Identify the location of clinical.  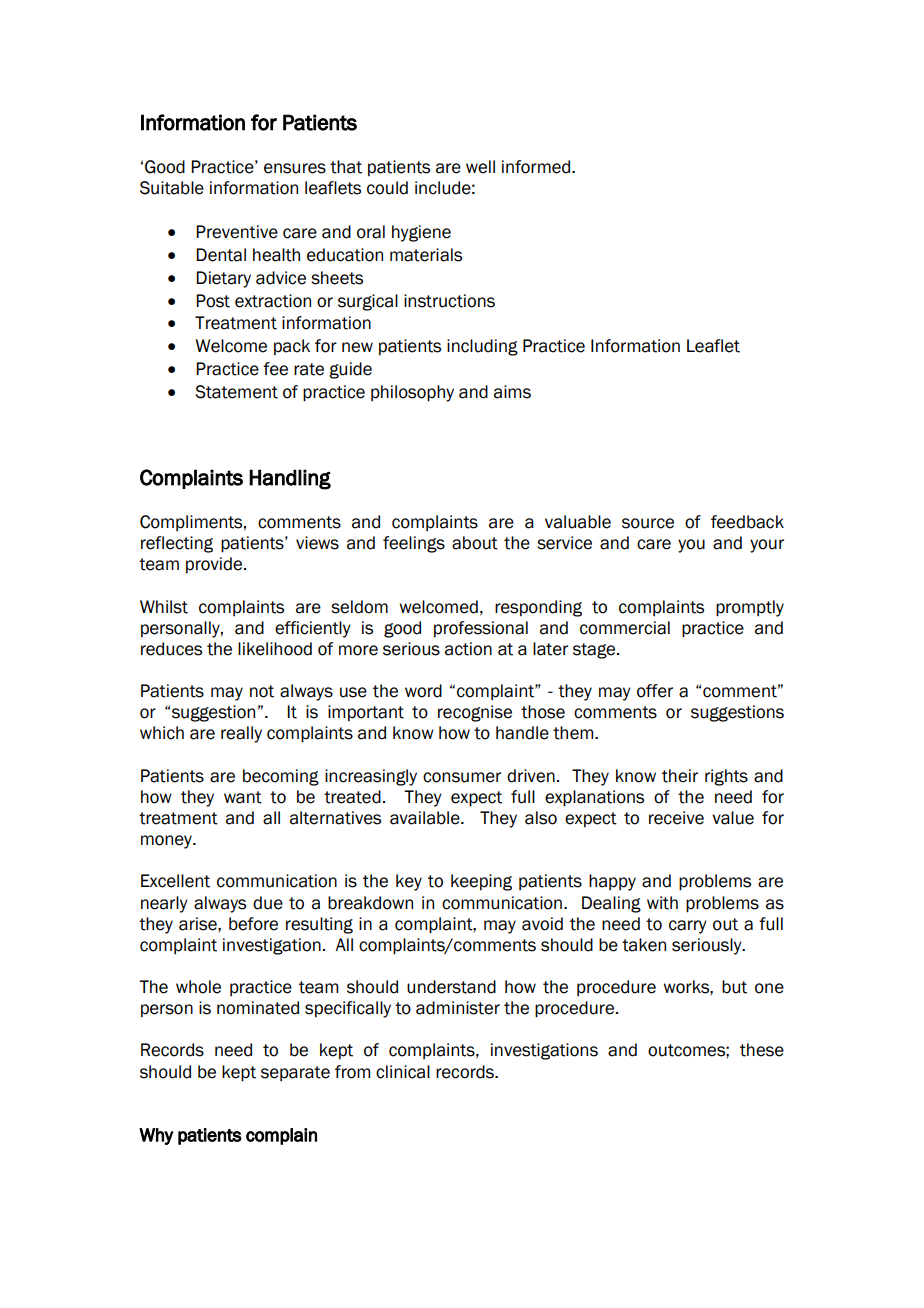
(403, 1072).
